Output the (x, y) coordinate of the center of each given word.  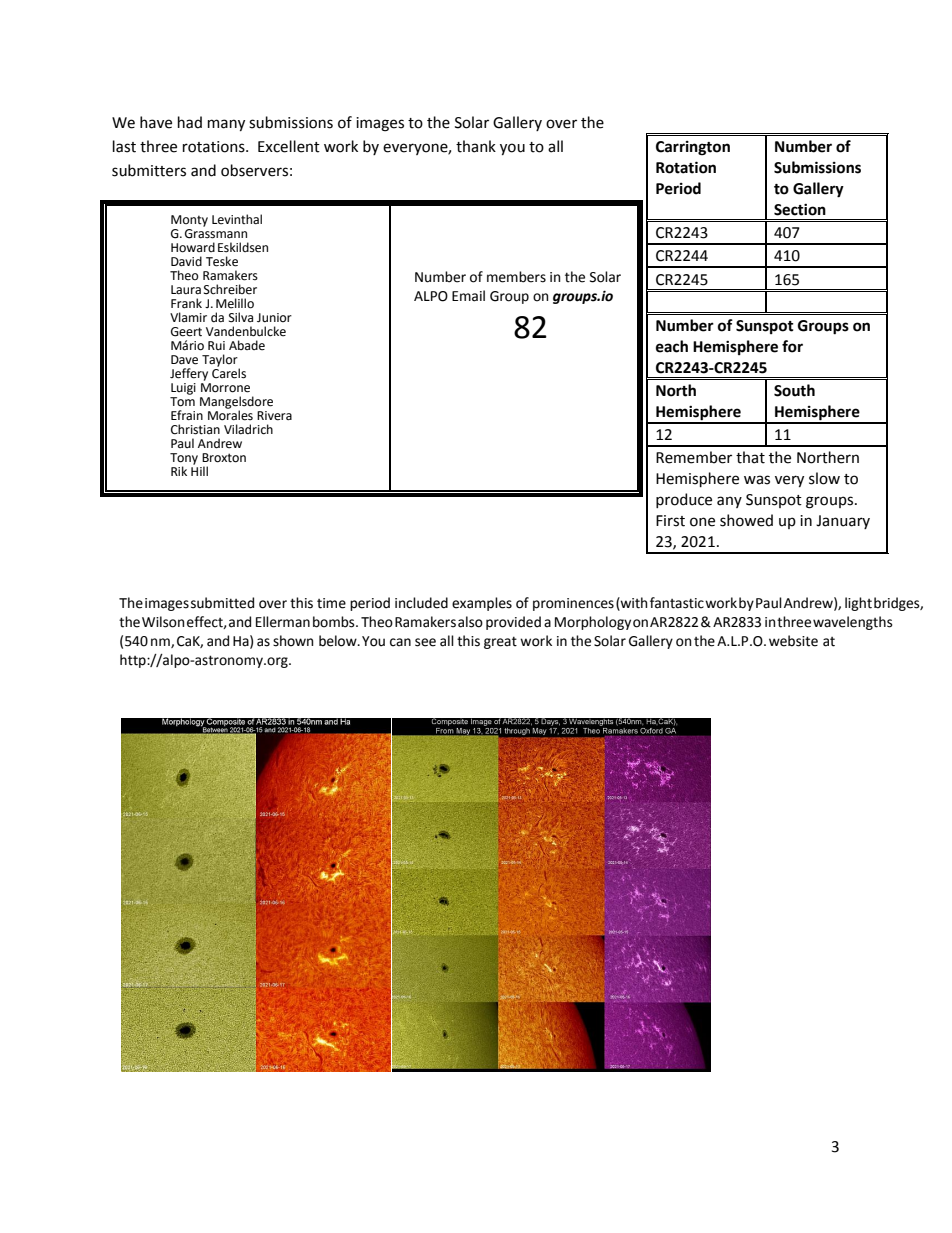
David (186, 261)
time (331, 603)
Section (800, 210)
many (226, 125)
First (670, 521)
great (500, 642)
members (516, 277)
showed (746, 520)
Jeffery (189, 374)
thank (476, 146)
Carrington (693, 148)
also (470, 622)
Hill (199, 470)
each (672, 346)
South (794, 390)
